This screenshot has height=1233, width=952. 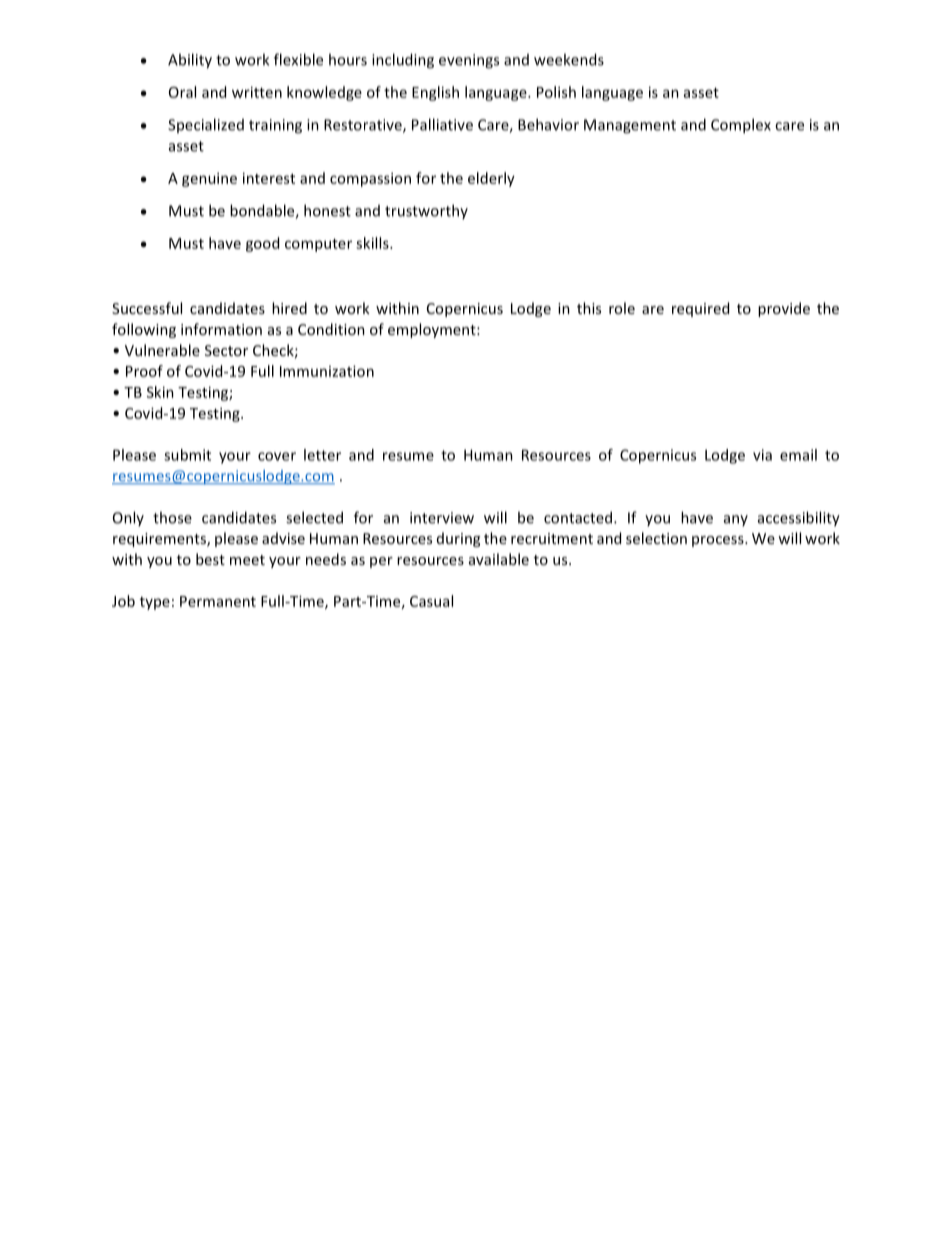 What do you see at coordinates (469, 61) in the screenshot?
I see `evenings` at bounding box center [469, 61].
